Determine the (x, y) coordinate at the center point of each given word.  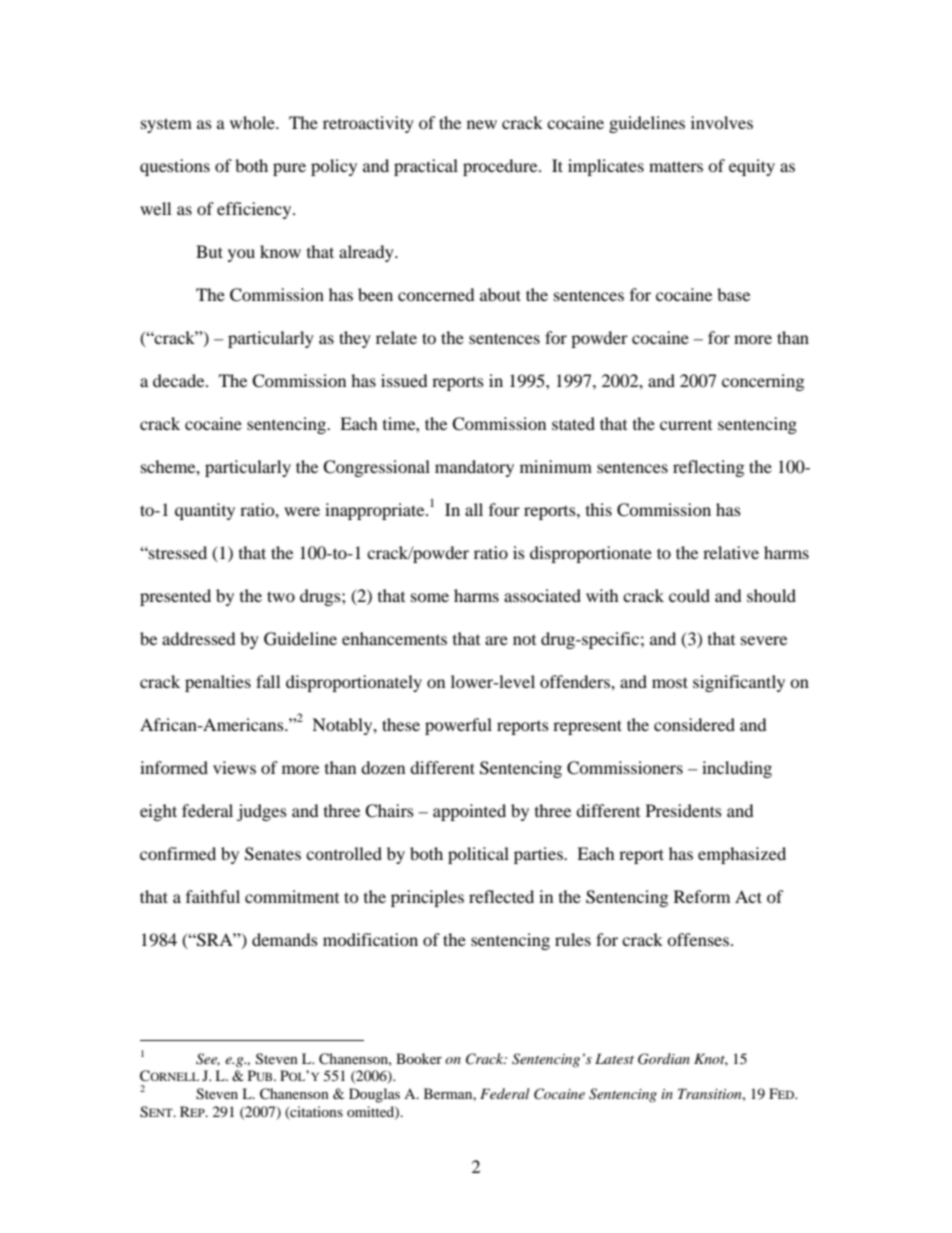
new (482, 124)
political (478, 855)
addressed (199, 638)
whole (253, 122)
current (686, 425)
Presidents (684, 810)
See (208, 1059)
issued (404, 380)
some (430, 597)
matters (676, 166)
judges (262, 812)
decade (180, 380)
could (689, 595)
